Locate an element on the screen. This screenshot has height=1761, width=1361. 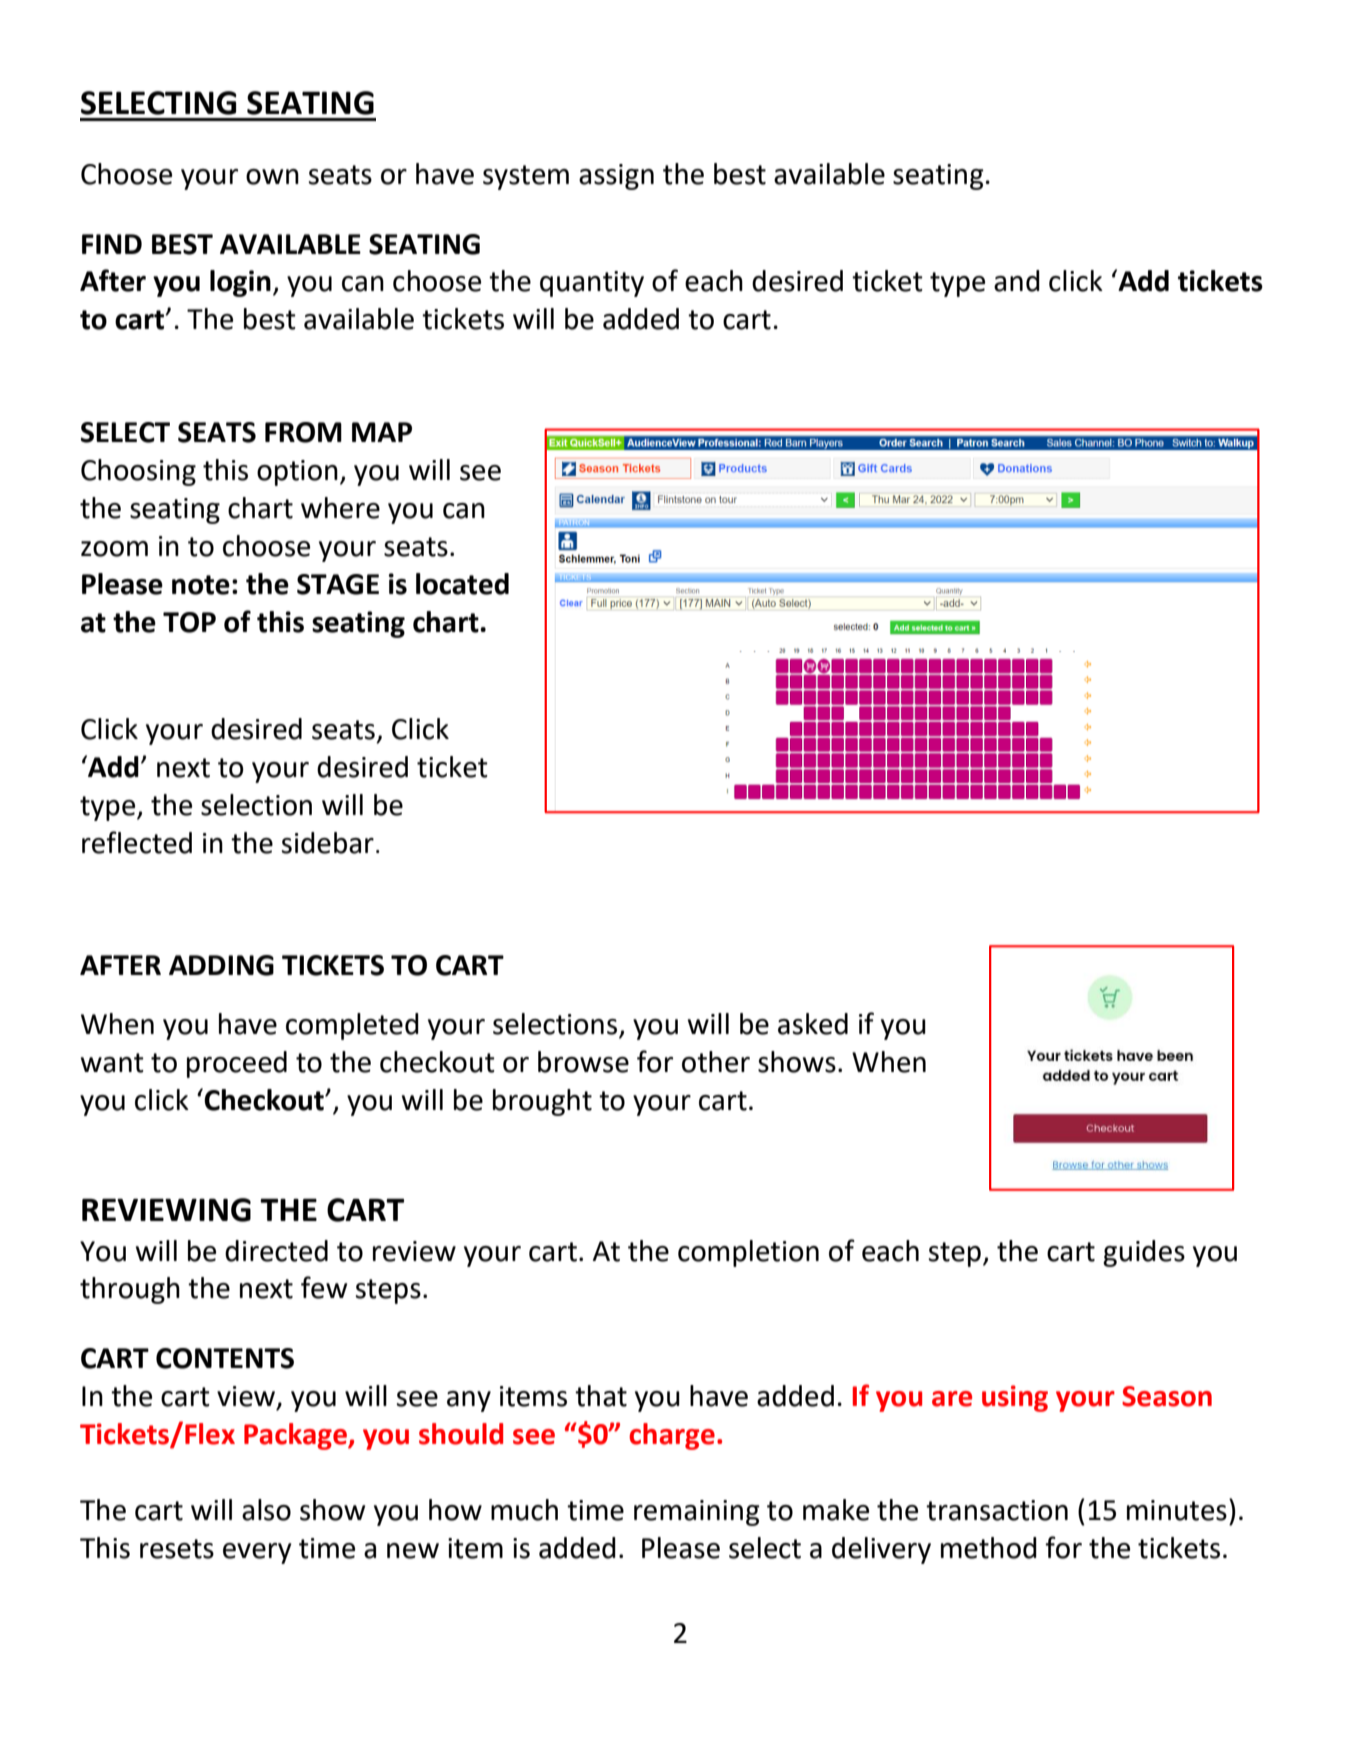
asked is located at coordinates (813, 1024).
